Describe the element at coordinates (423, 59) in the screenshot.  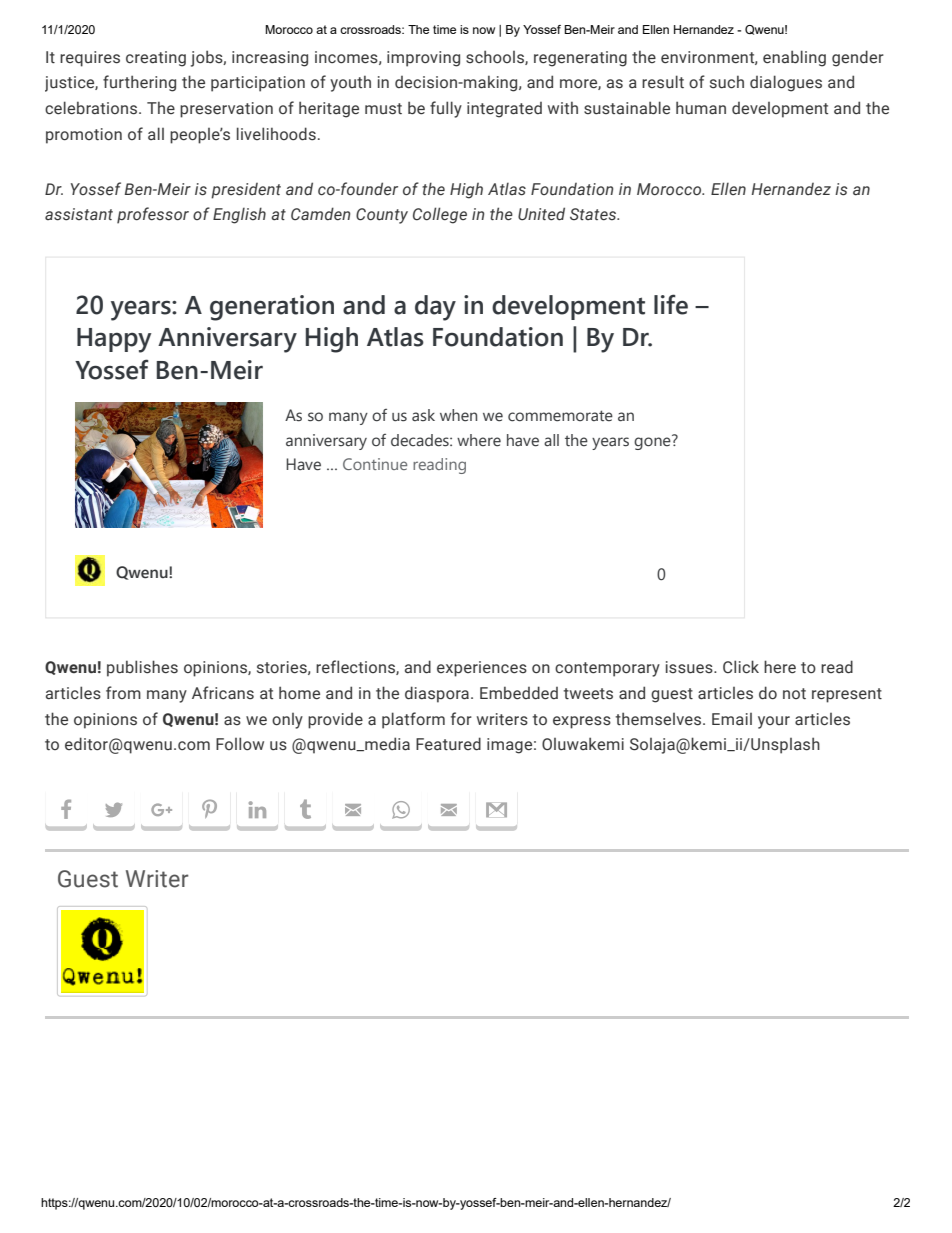
I see `improving` at that location.
